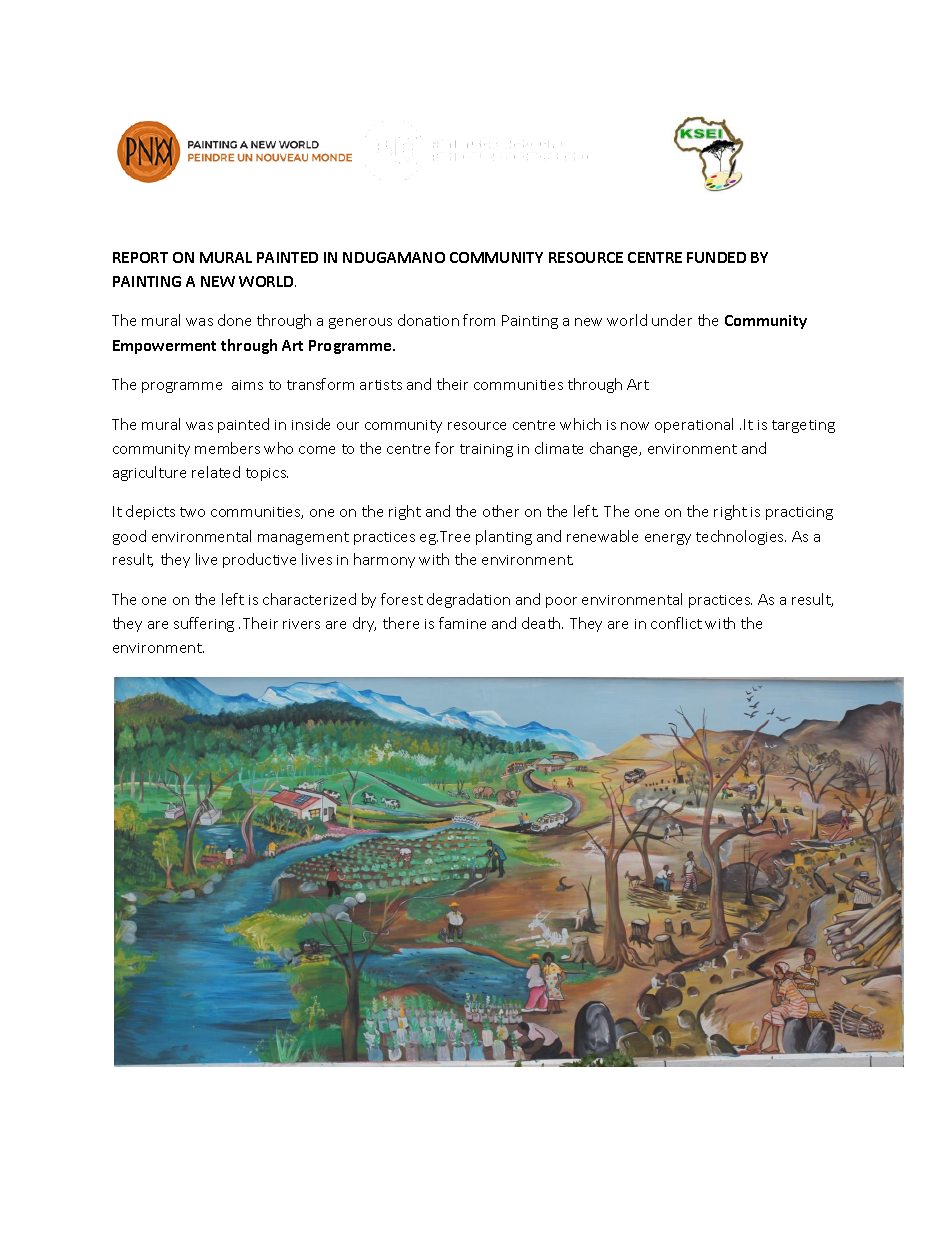  What do you see at coordinates (694, 425) in the screenshot?
I see `operational` at bounding box center [694, 425].
